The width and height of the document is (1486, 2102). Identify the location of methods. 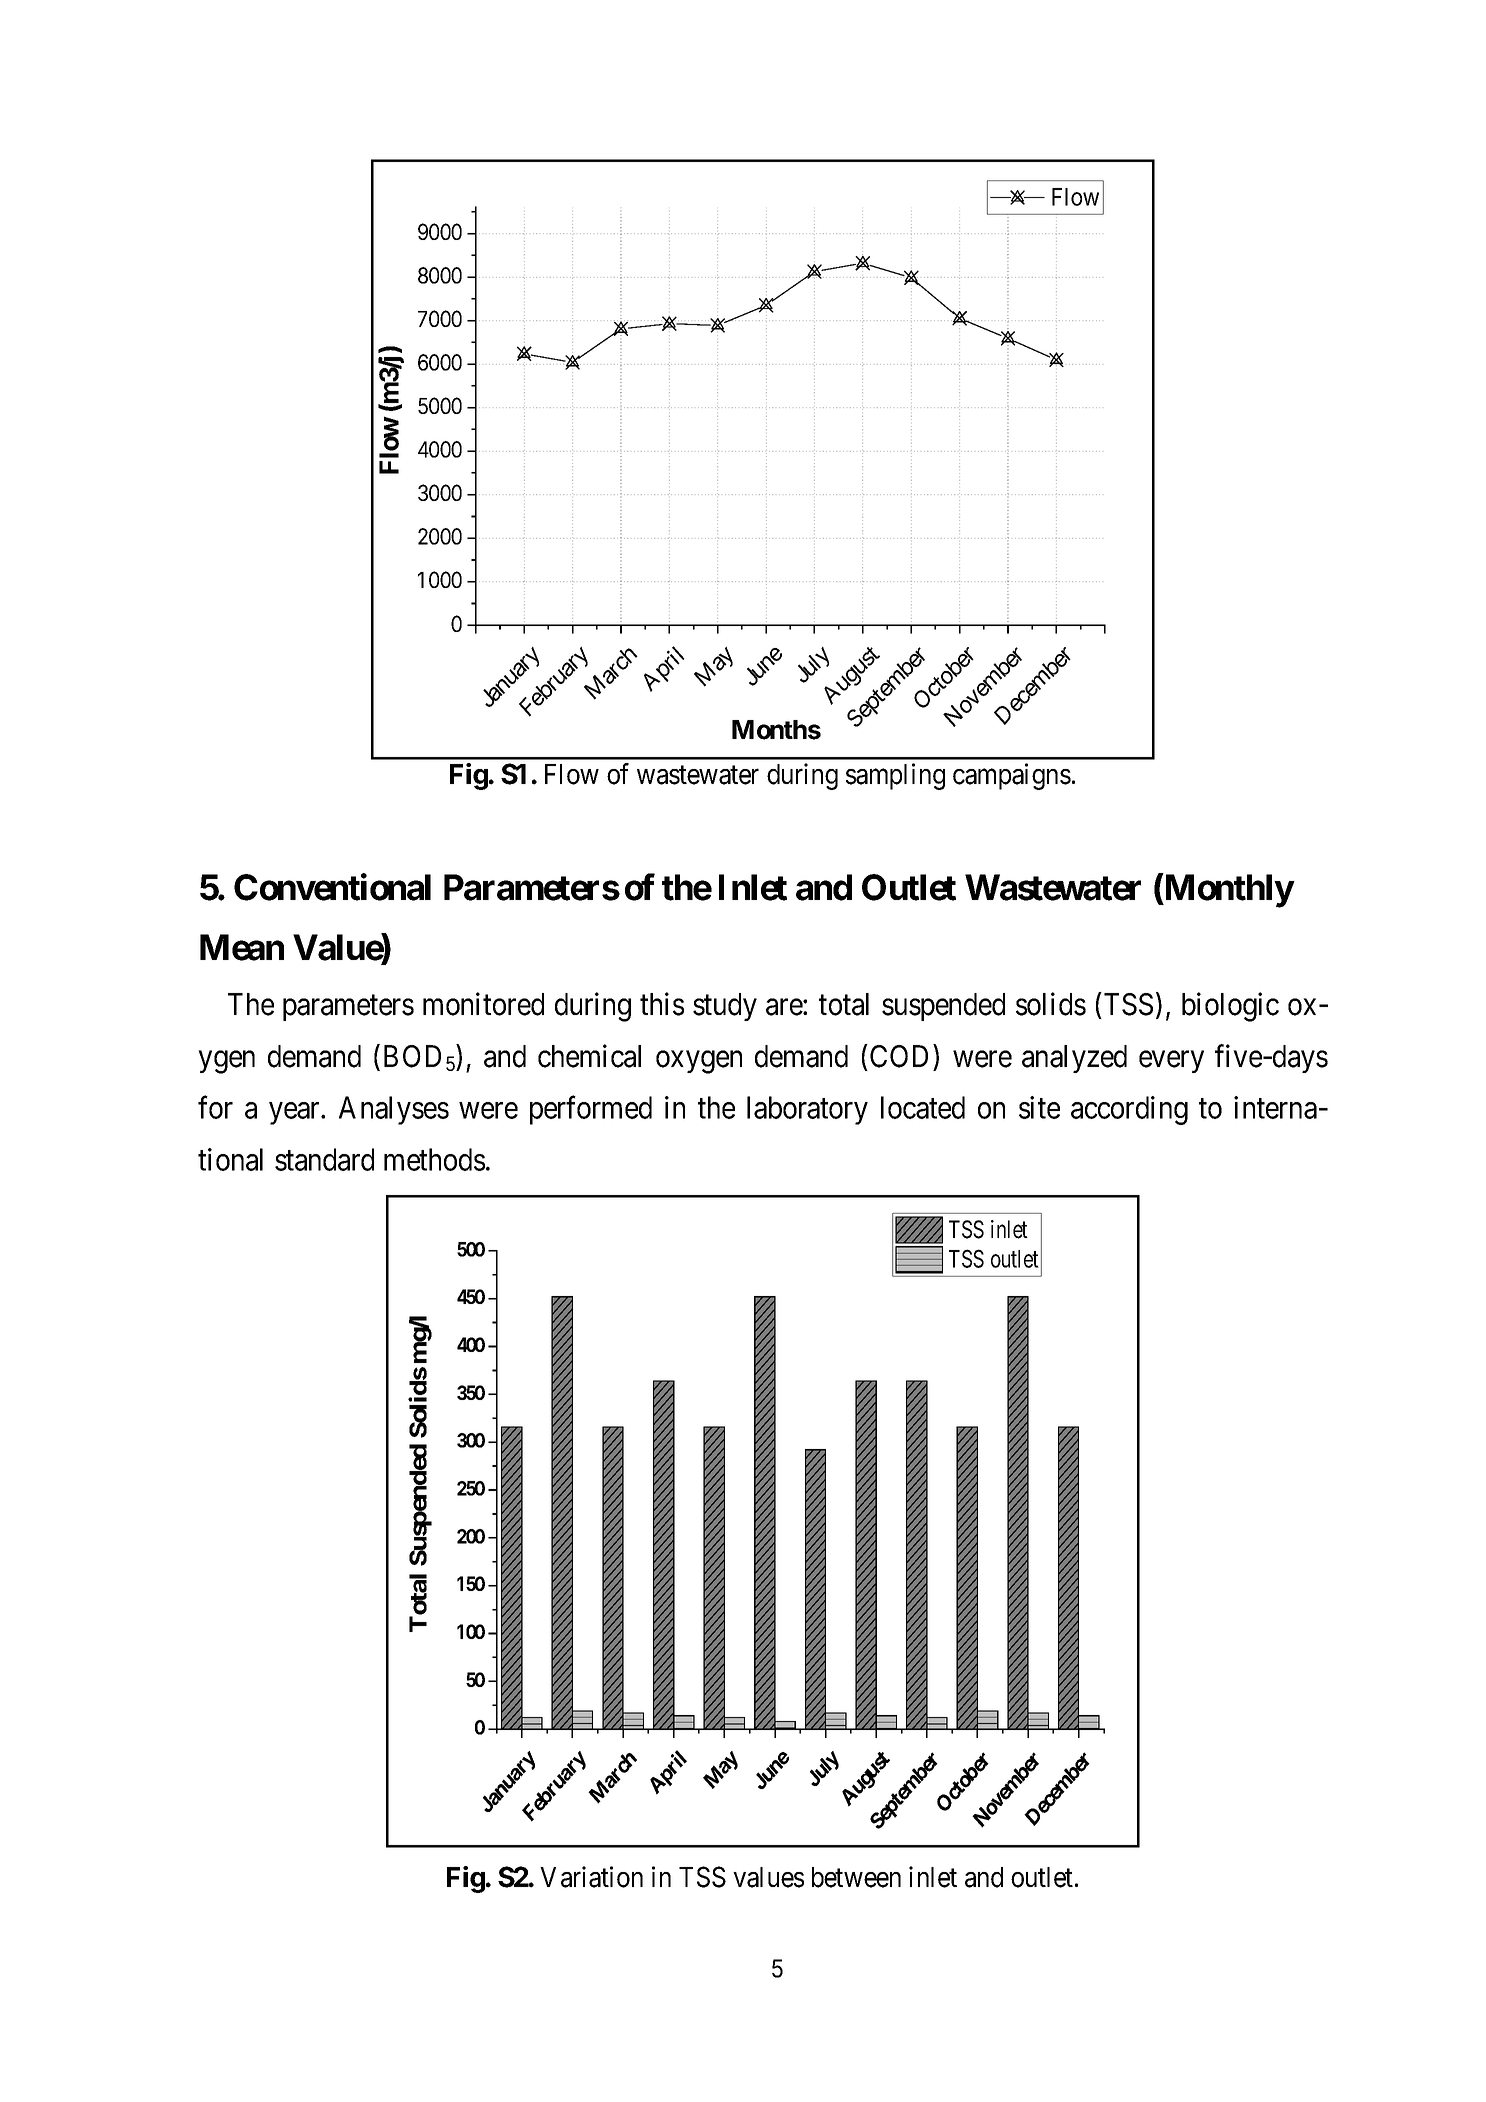
(434, 1159).
